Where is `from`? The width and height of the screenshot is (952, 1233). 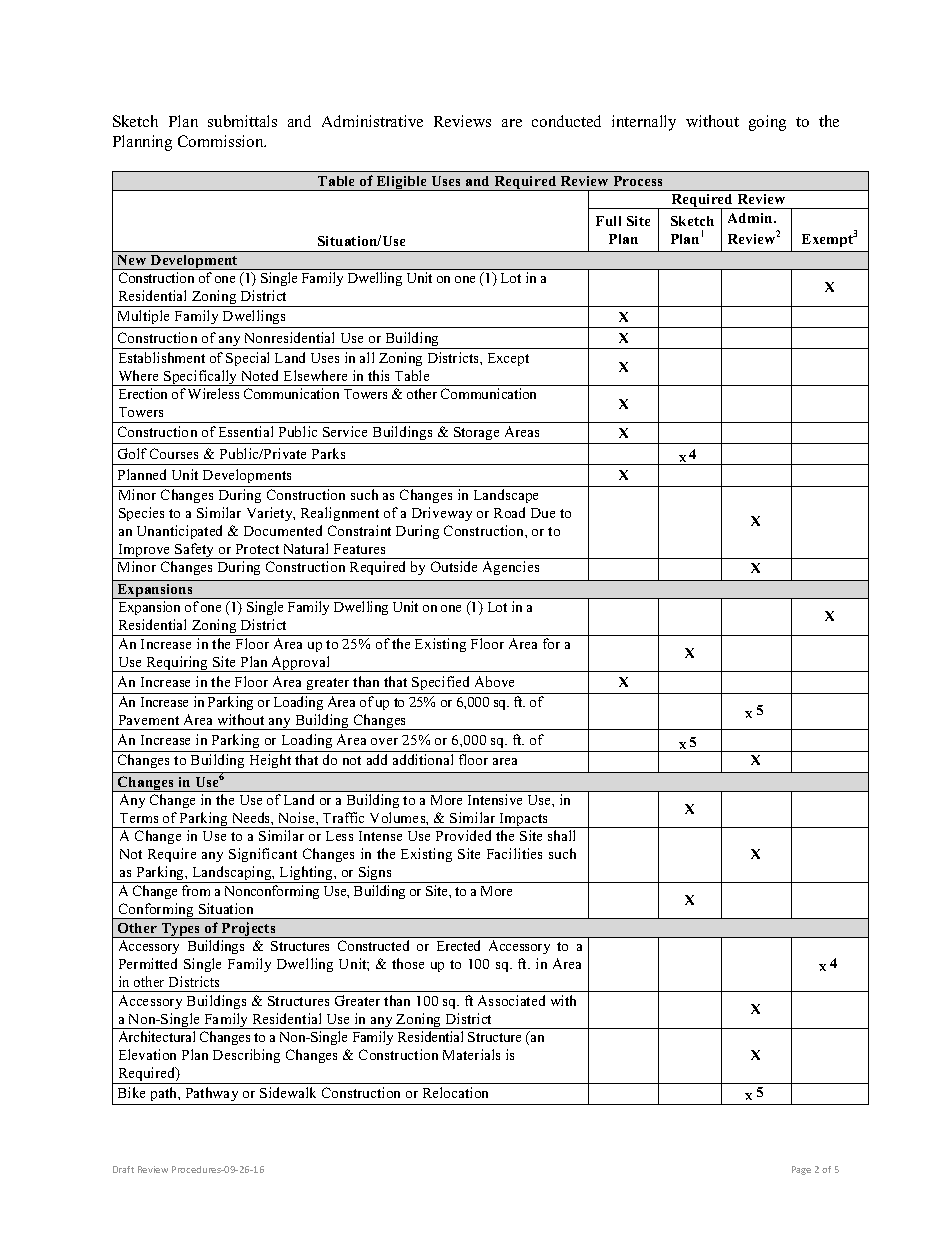
from is located at coordinates (196, 890).
